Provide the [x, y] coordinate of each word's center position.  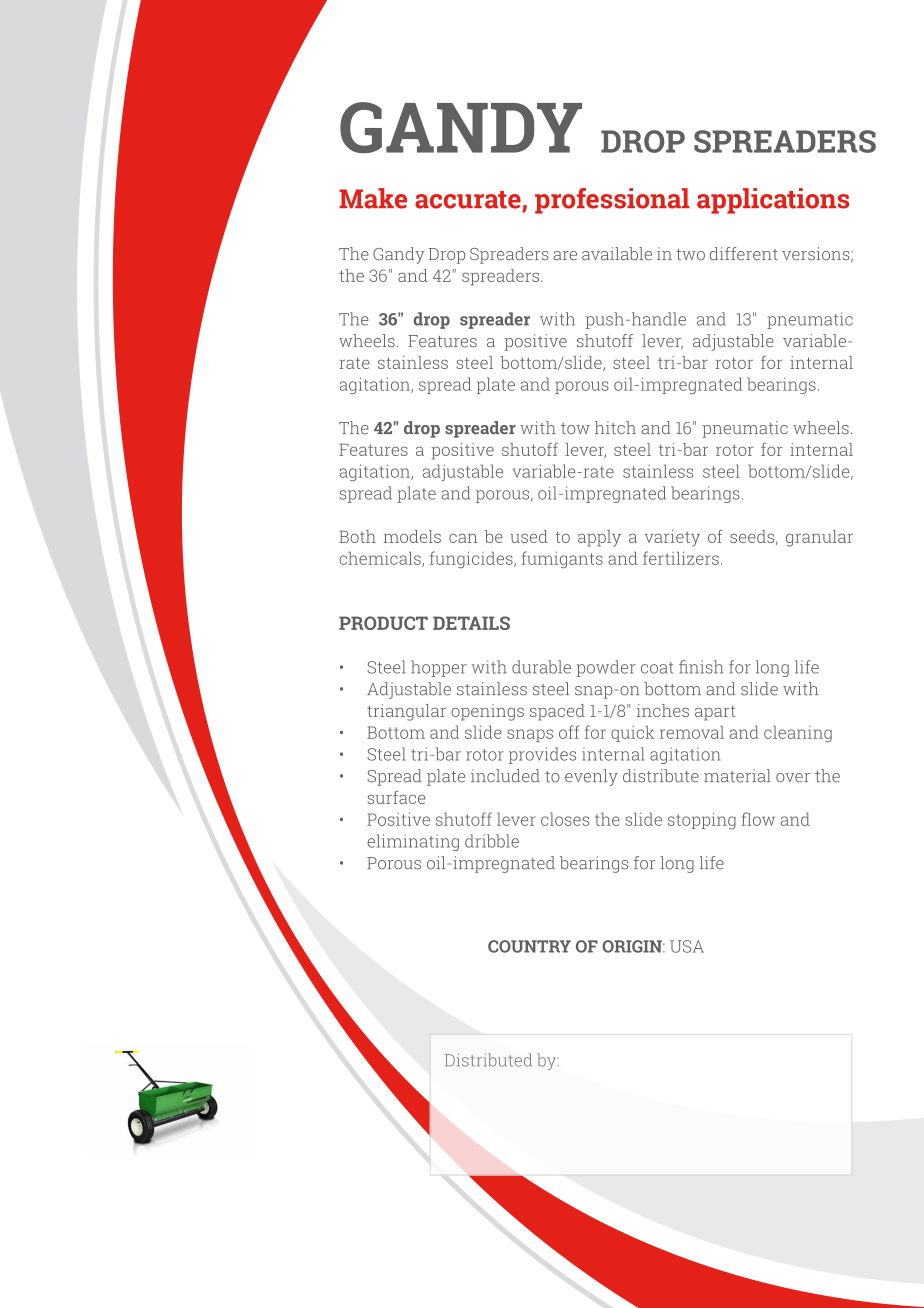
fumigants [562, 560]
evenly [591, 777]
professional [612, 201]
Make [373, 198]
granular [819, 538]
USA [687, 946]
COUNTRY [529, 946]
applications [773, 201]
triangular [406, 712]
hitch [615, 427]
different [744, 253]
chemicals [381, 559]
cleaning [798, 733]
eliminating [413, 842]
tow [575, 428]
